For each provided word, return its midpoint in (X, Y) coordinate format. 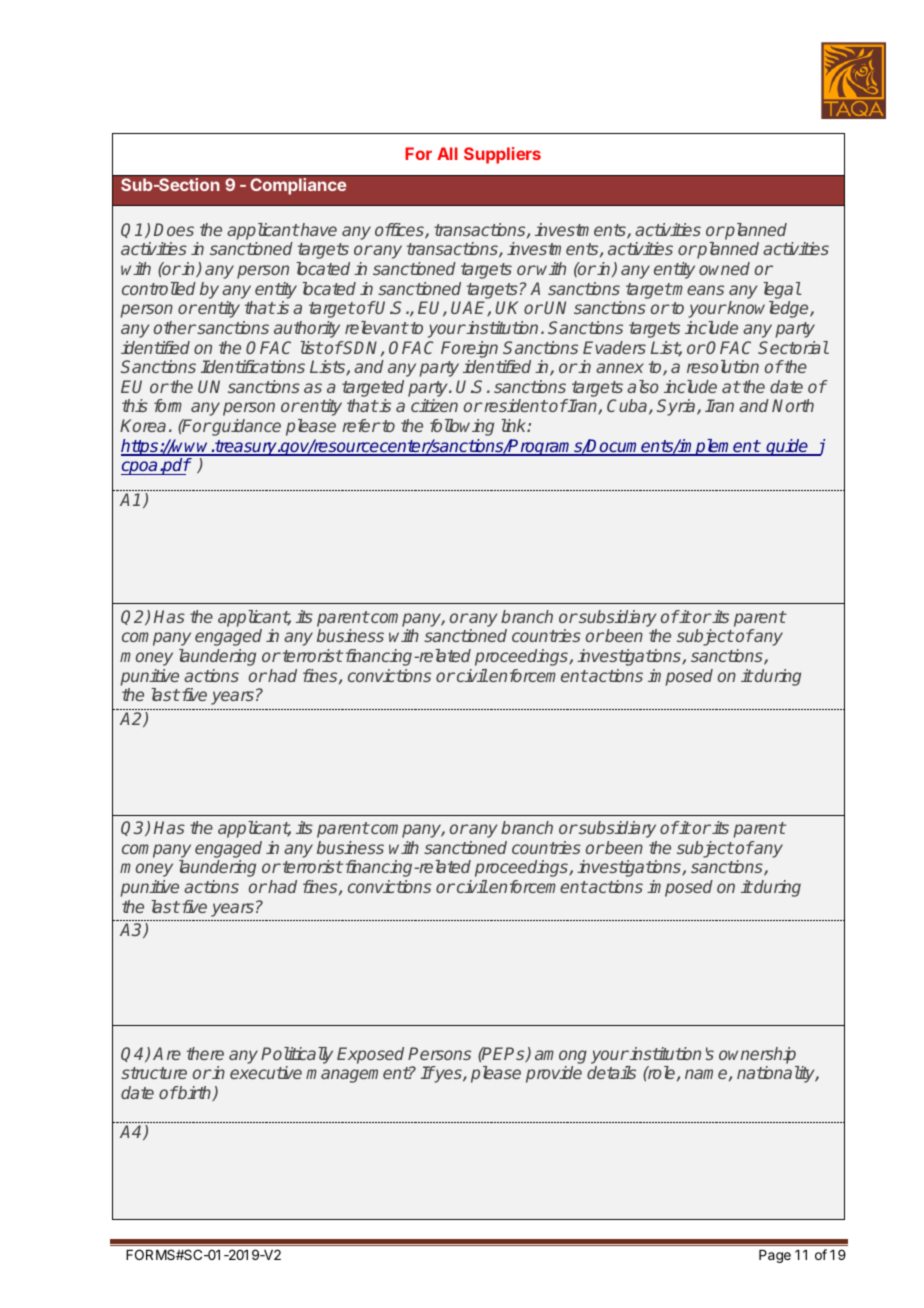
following (462, 427)
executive (266, 1072)
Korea (143, 425)
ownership (757, 1055)
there (205, 1053)
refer (361, 425)
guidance (245, 427)
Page (775, 1256)
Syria (677, 407)
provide (554, 1074)
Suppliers (502, 155)
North (793, 405)
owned (724, 268)
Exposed (370, 1055)
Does (174, 229)
